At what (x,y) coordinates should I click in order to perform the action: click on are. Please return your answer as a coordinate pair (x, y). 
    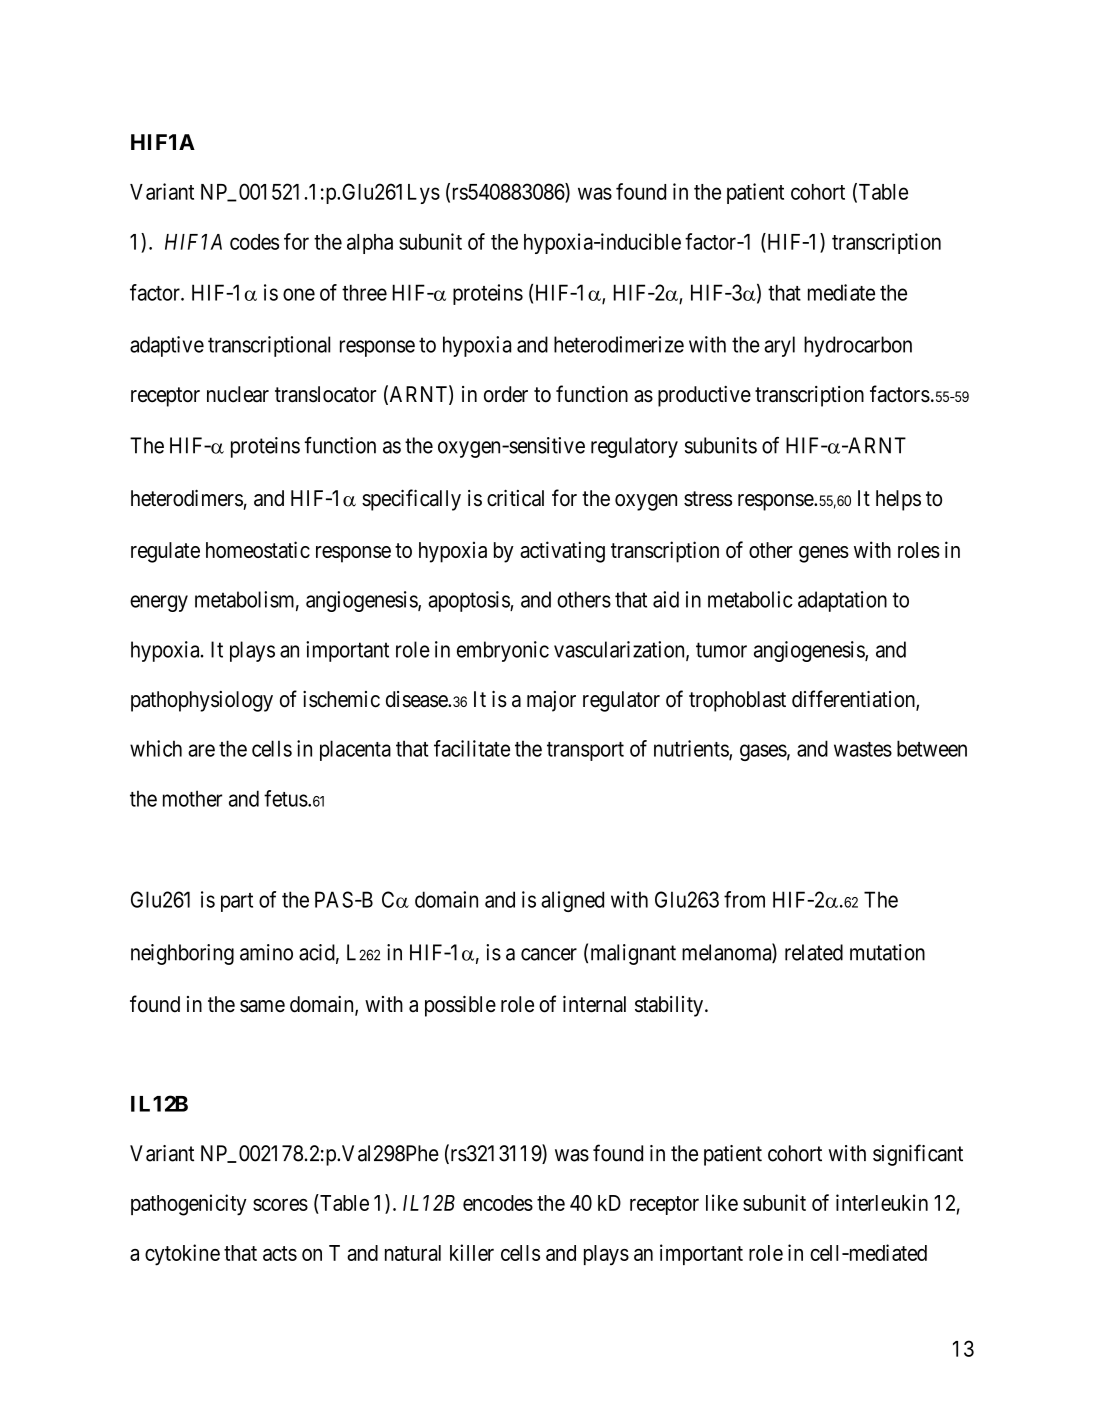
    Looking at the image, I should click on (201, 750).
